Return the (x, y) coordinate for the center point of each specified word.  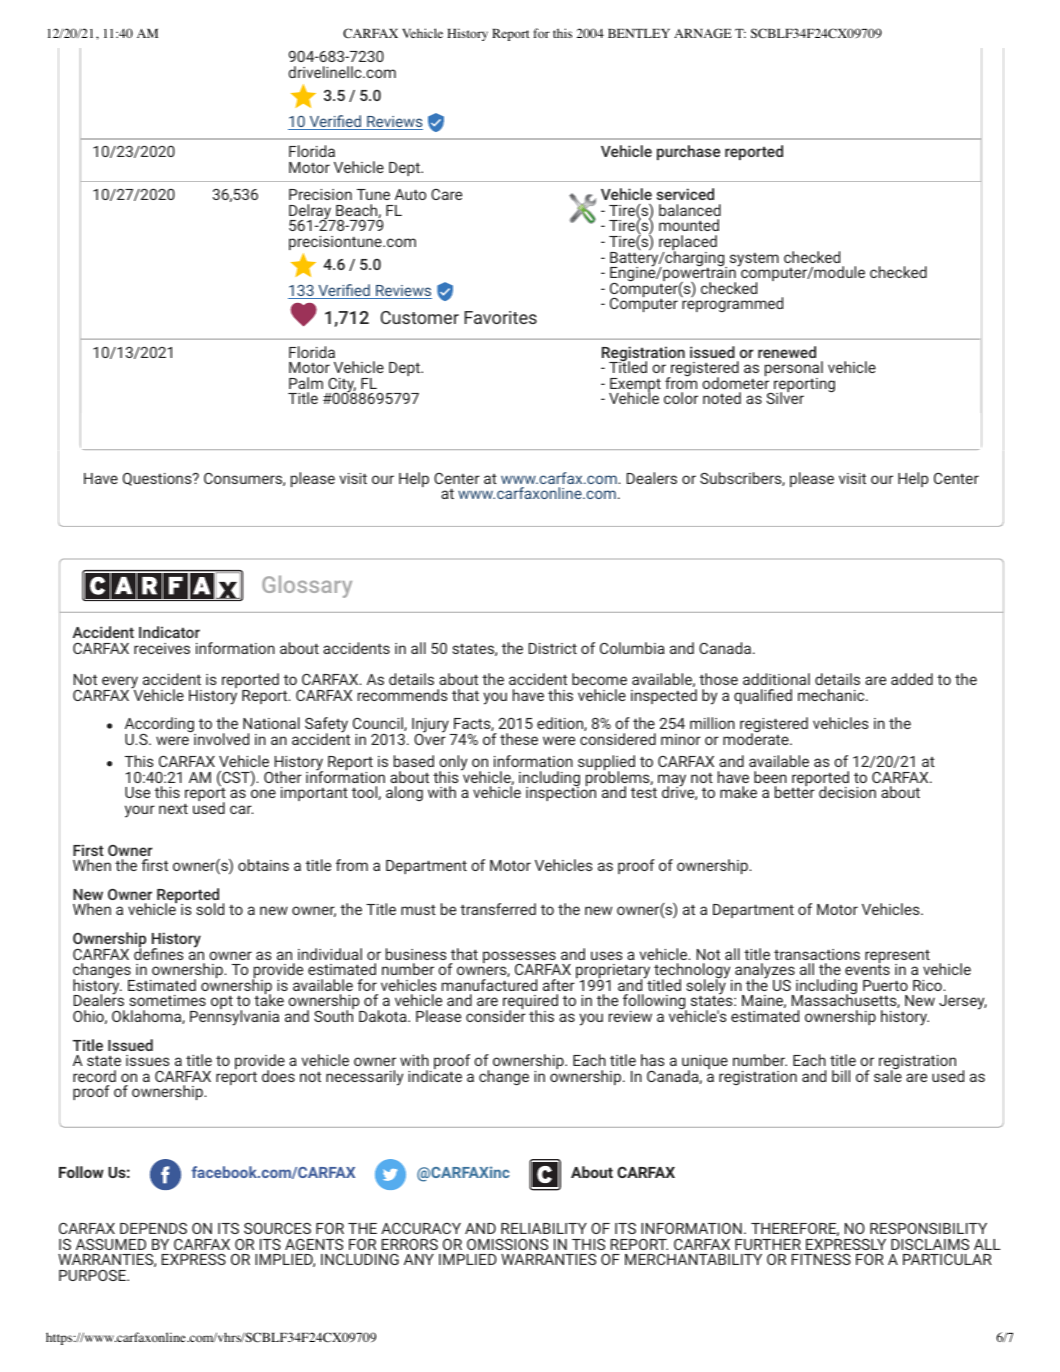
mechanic (832, 695)
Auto (410, 194)
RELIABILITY (544, 1228)
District (553, 648)
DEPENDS (153, 1228)
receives (162, 648)
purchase (688, 152)
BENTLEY (639, 33)
